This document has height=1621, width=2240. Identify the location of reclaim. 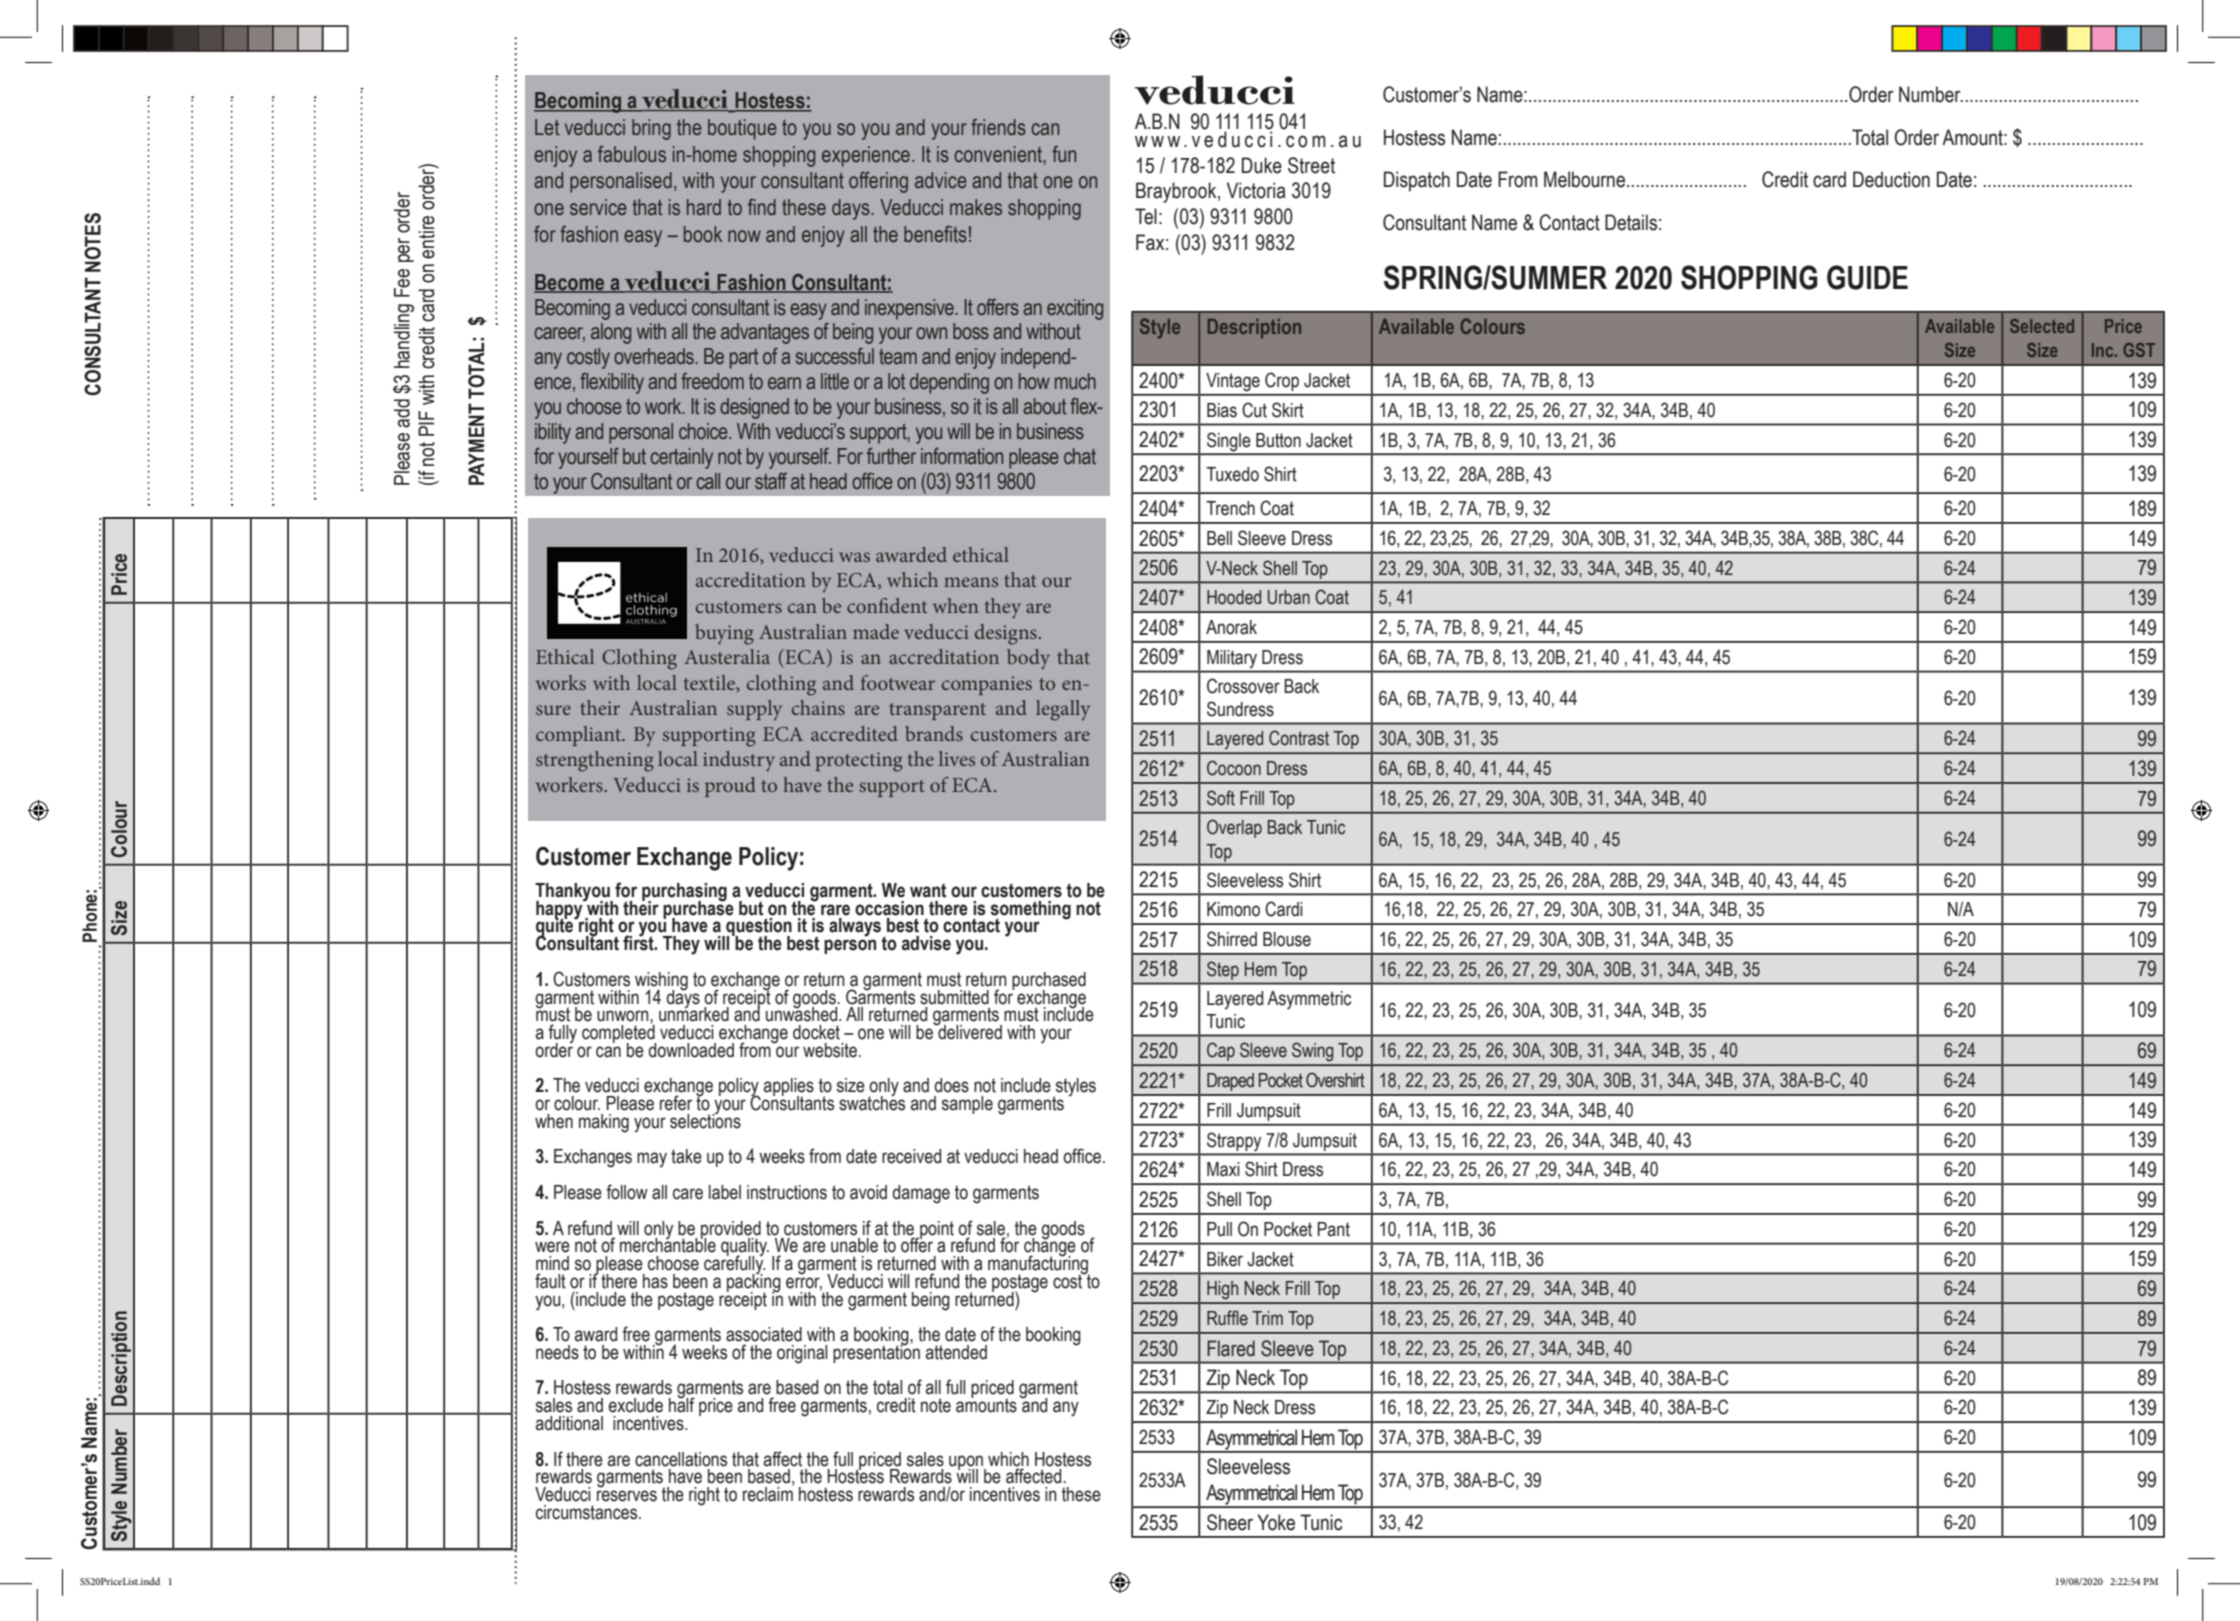
(768, 1493).
